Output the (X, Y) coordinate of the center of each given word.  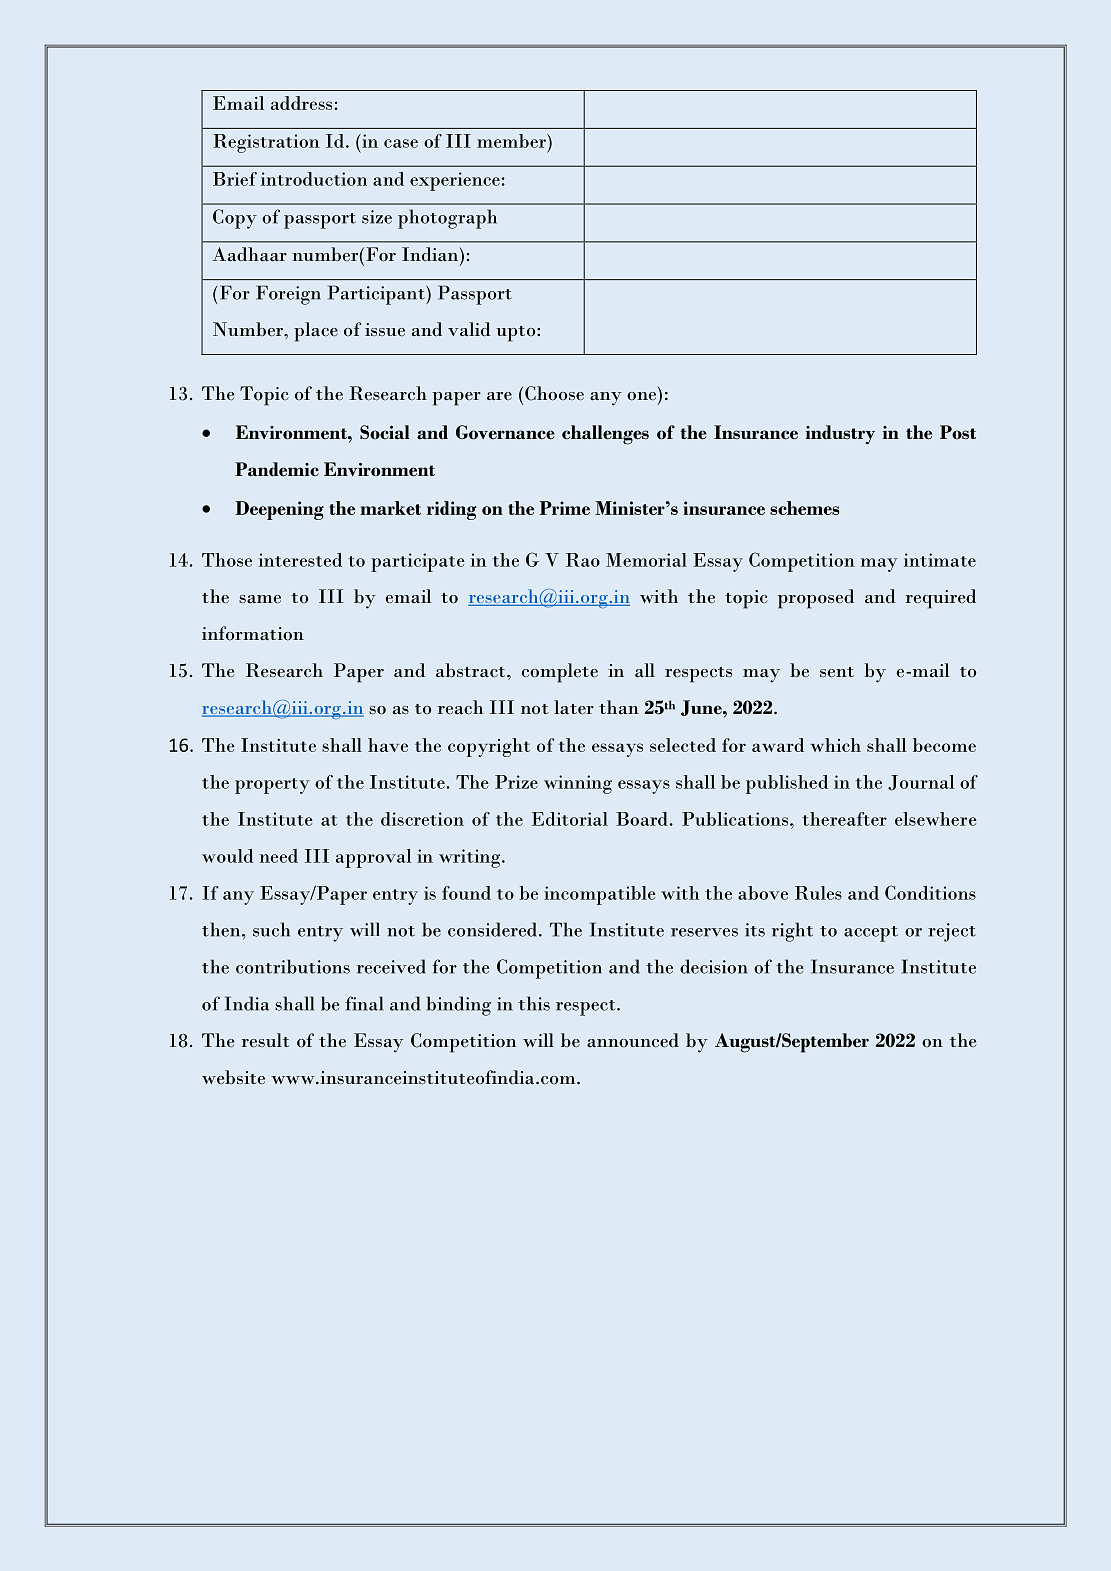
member (512, 141)
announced (633, 1040)
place (316, 332)
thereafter (844, 819)
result (266, 1040)
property (272, 786)
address (301, 103)
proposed (816, 599)
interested (300, 560)
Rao (583, 560)
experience (455, 181)
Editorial (570, 819)
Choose (554, 393)
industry (840, 434)
